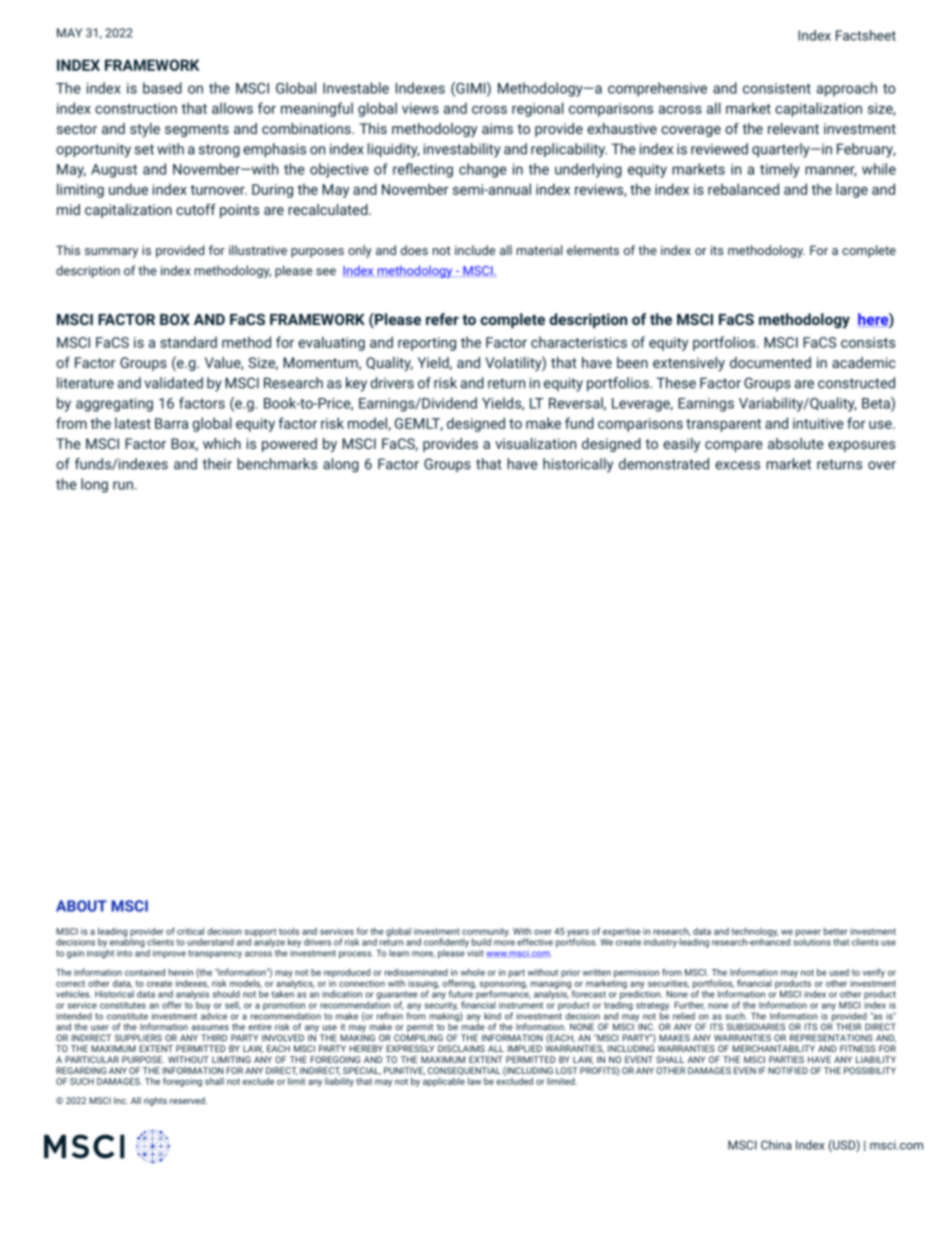  Describe the element at coordinates (155, 1101) in the document. I see `rights` at that location.
